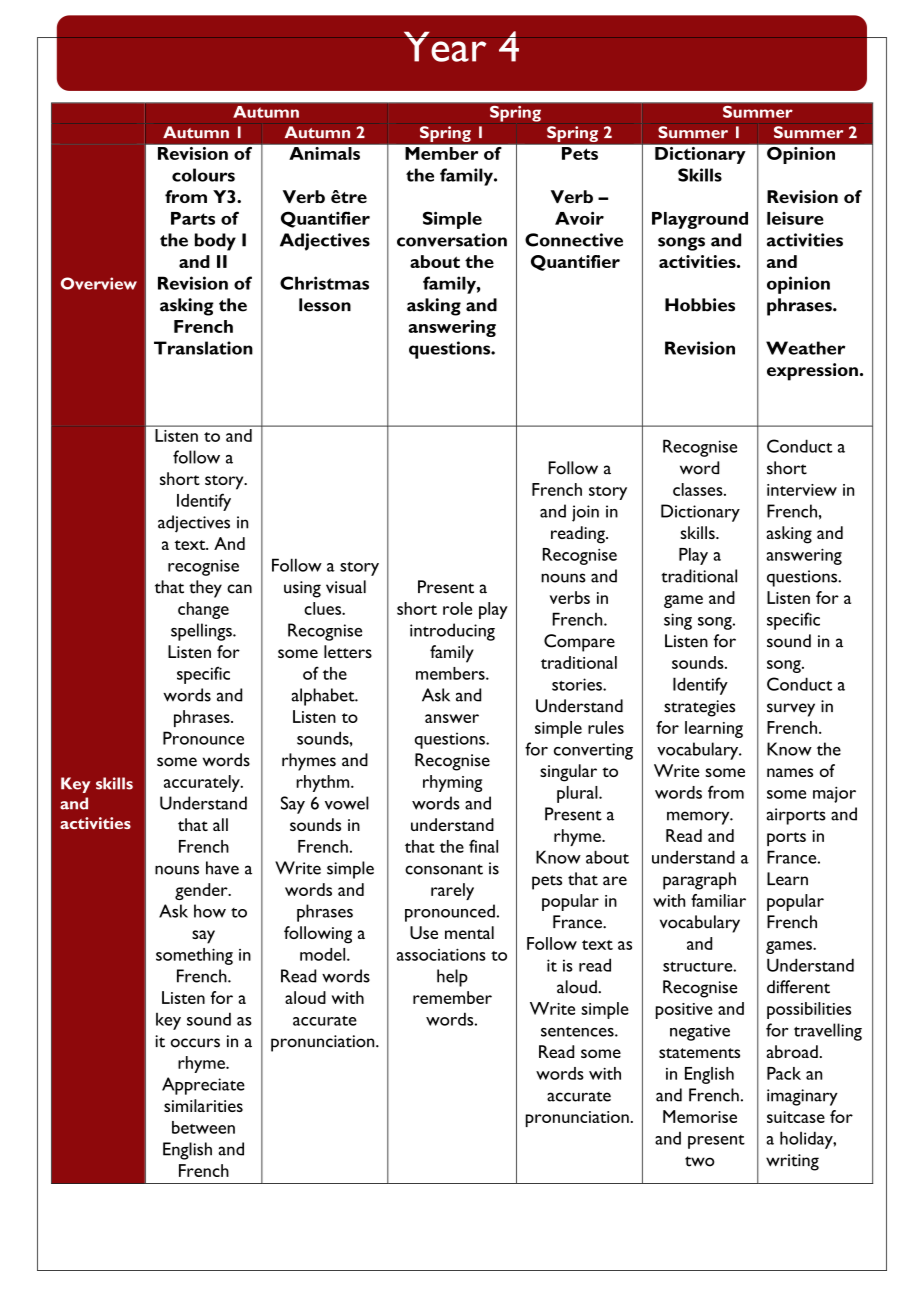  What do you see at coordinates (203, 175) in the screenshot?
I see `colours` at bounding box center [203, 175].
